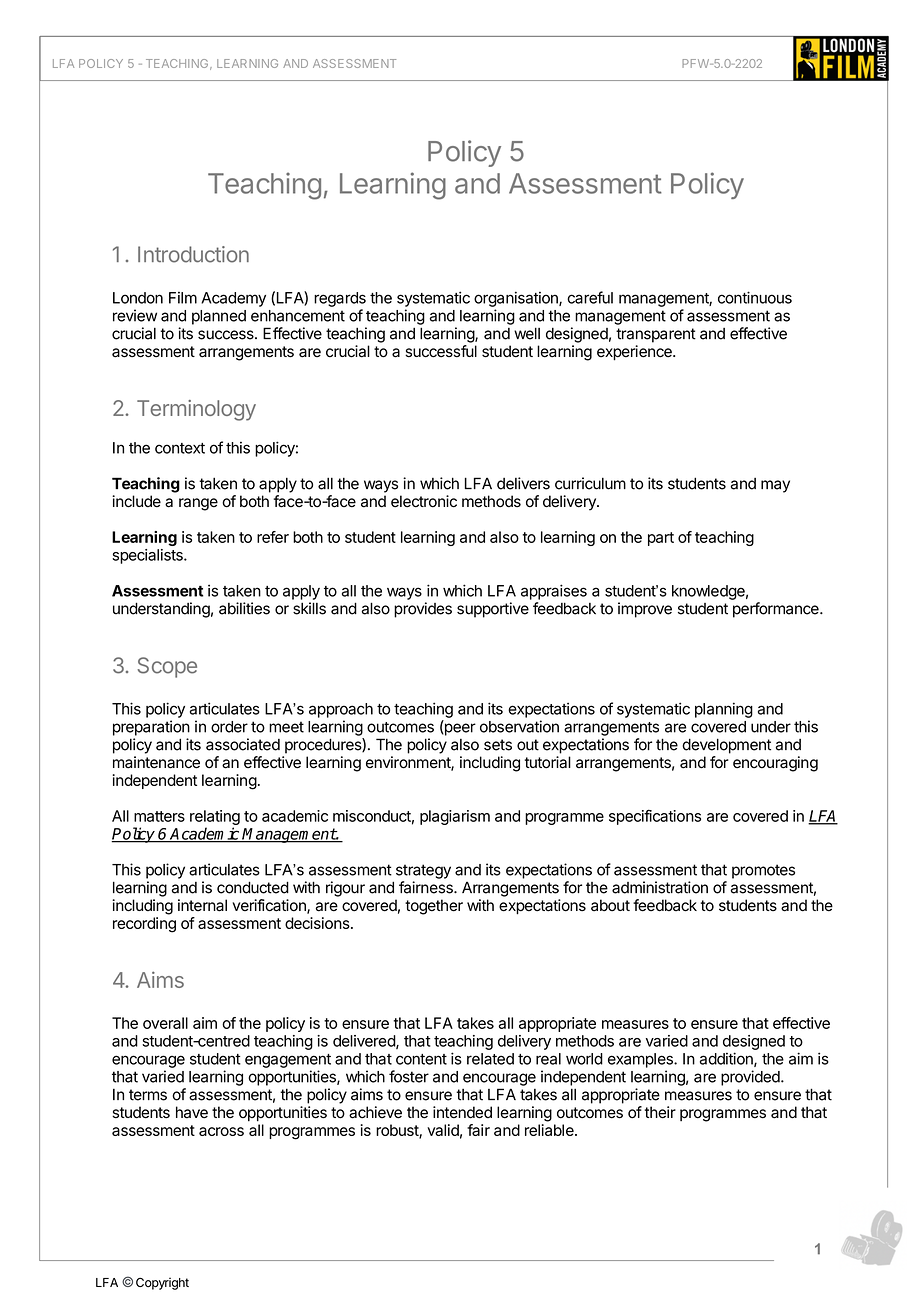 The width and height of the screenshot is (924, 1308). I want to click on associated, so click(243, 744).
